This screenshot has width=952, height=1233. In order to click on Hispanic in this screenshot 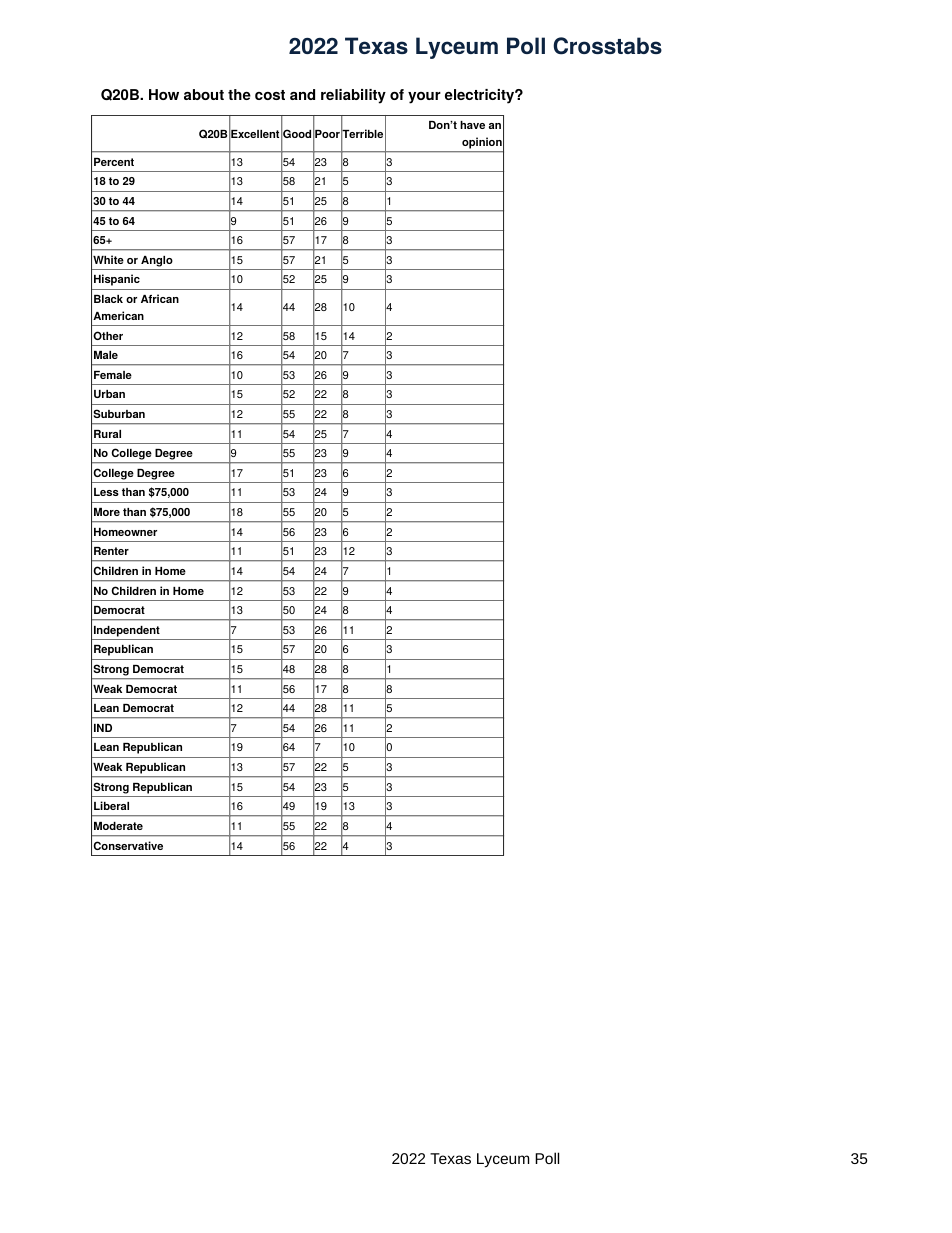, I will do `click(117, 280)`.
